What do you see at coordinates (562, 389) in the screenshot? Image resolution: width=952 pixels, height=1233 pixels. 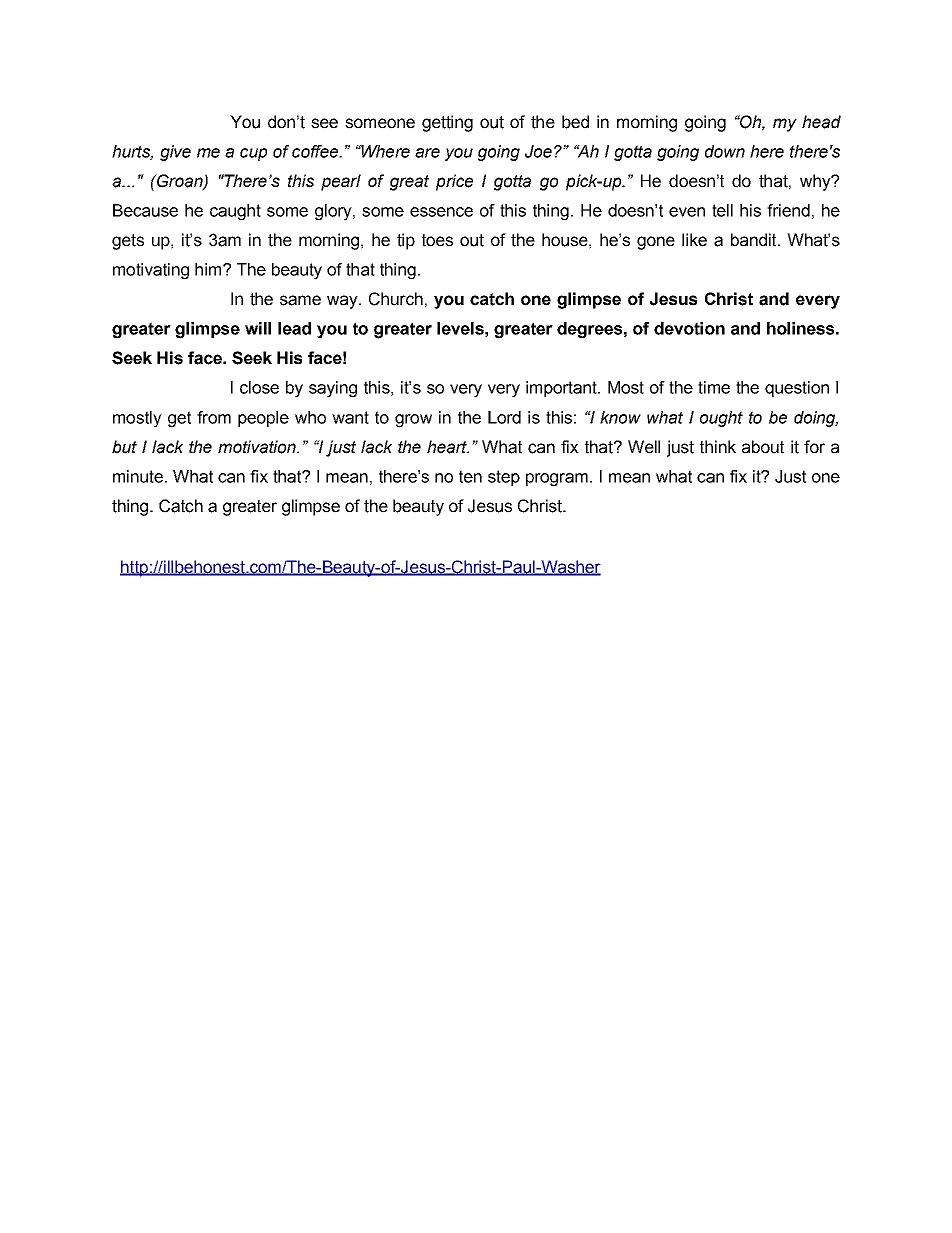 I see `important` at bounding box center [562, 389].
